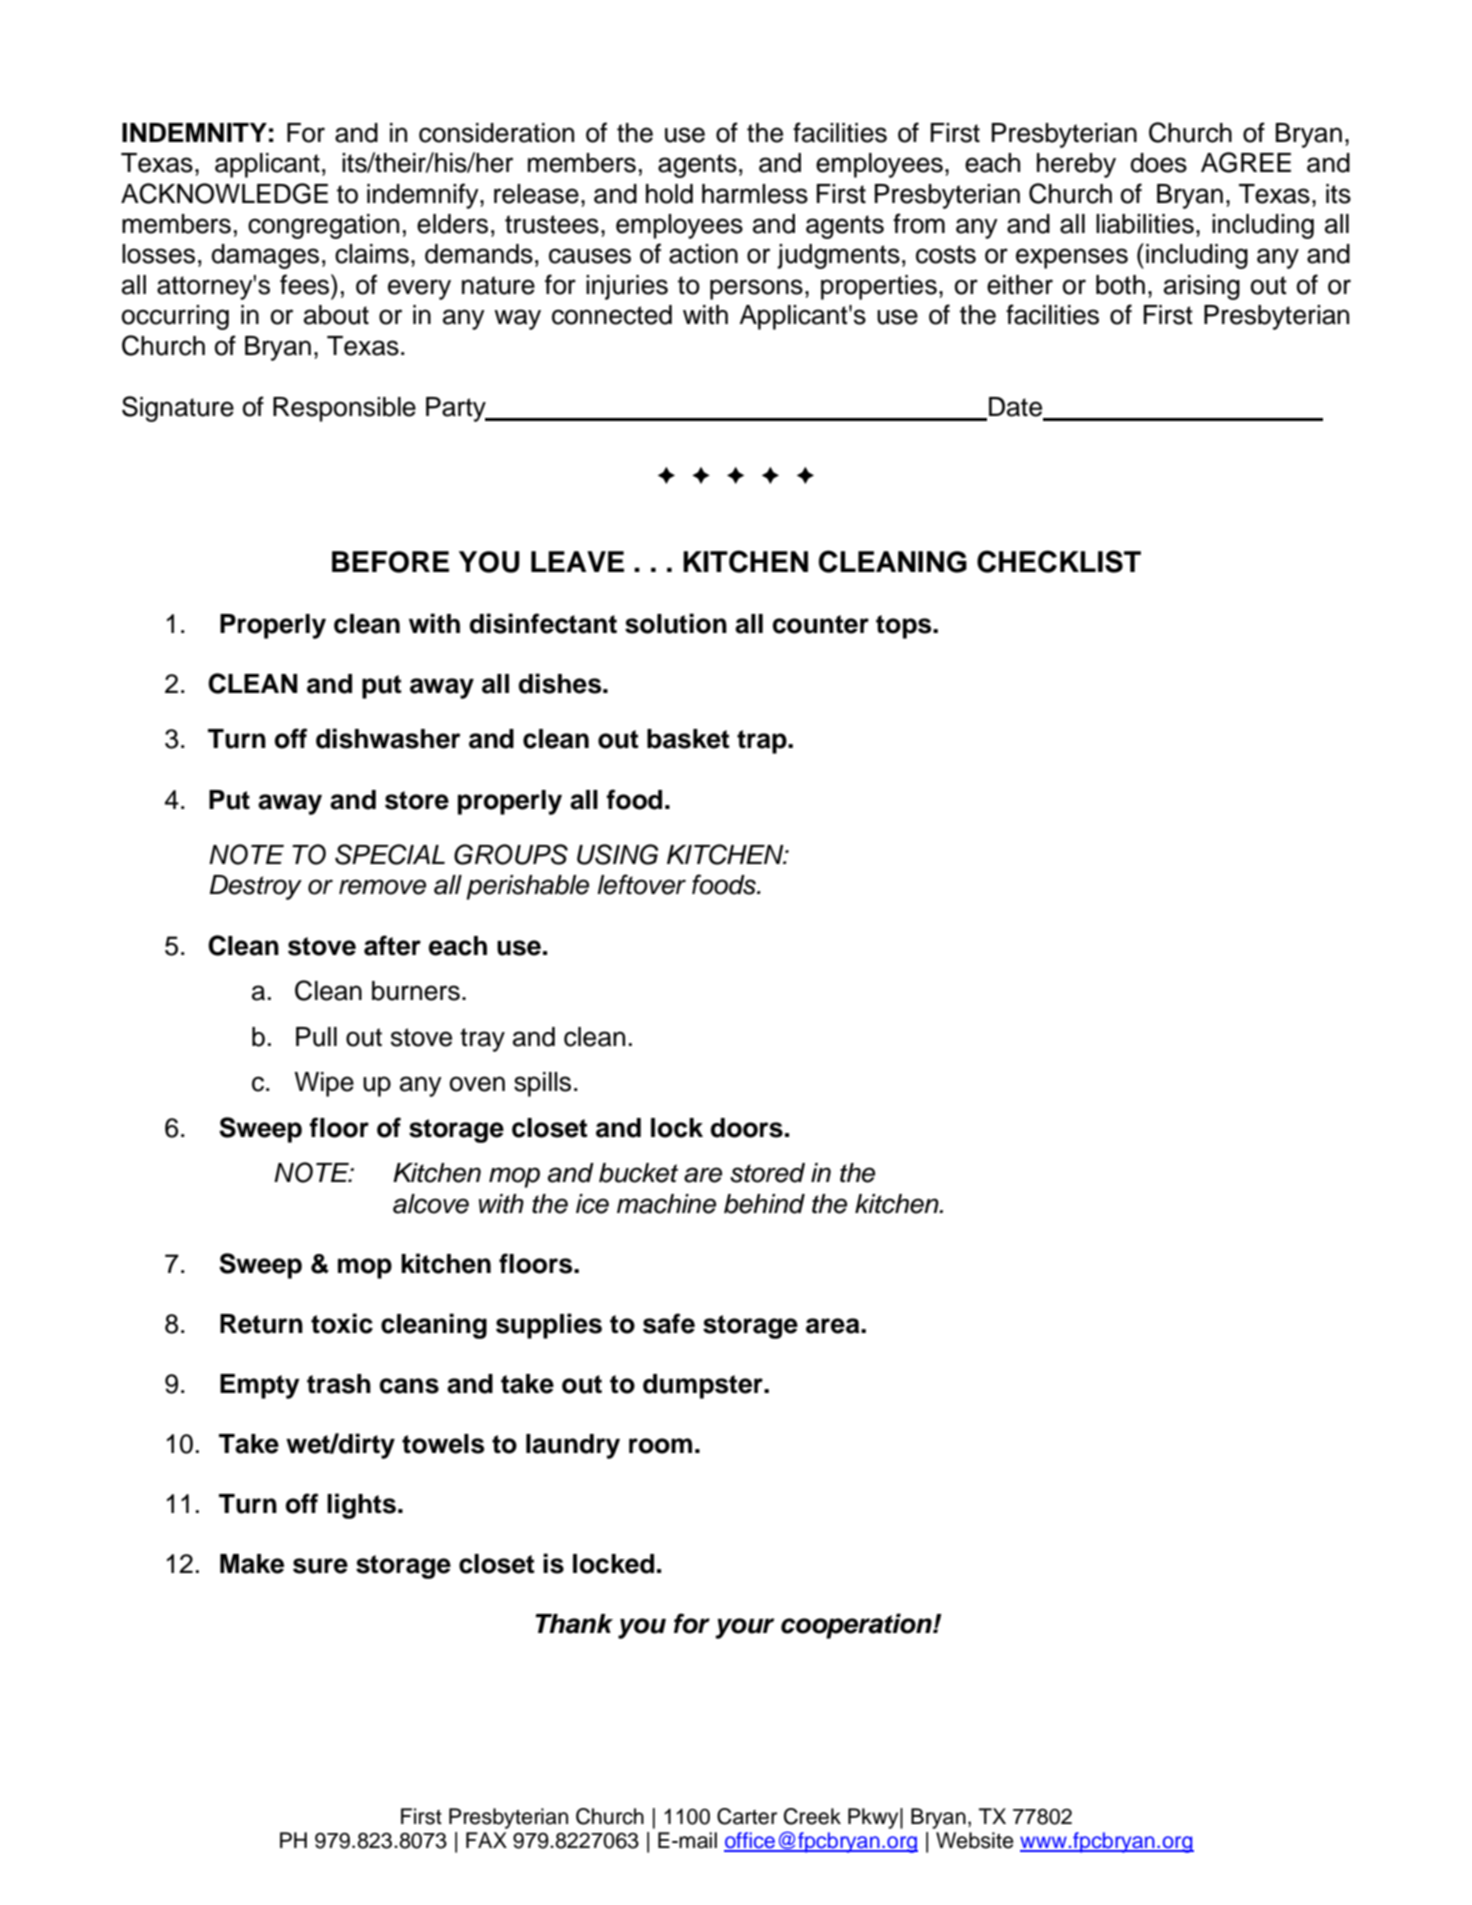 This image has width=1472, height=1905. Describe the element at coordinates (676, 623) in the image. I see `solution` at that location.
